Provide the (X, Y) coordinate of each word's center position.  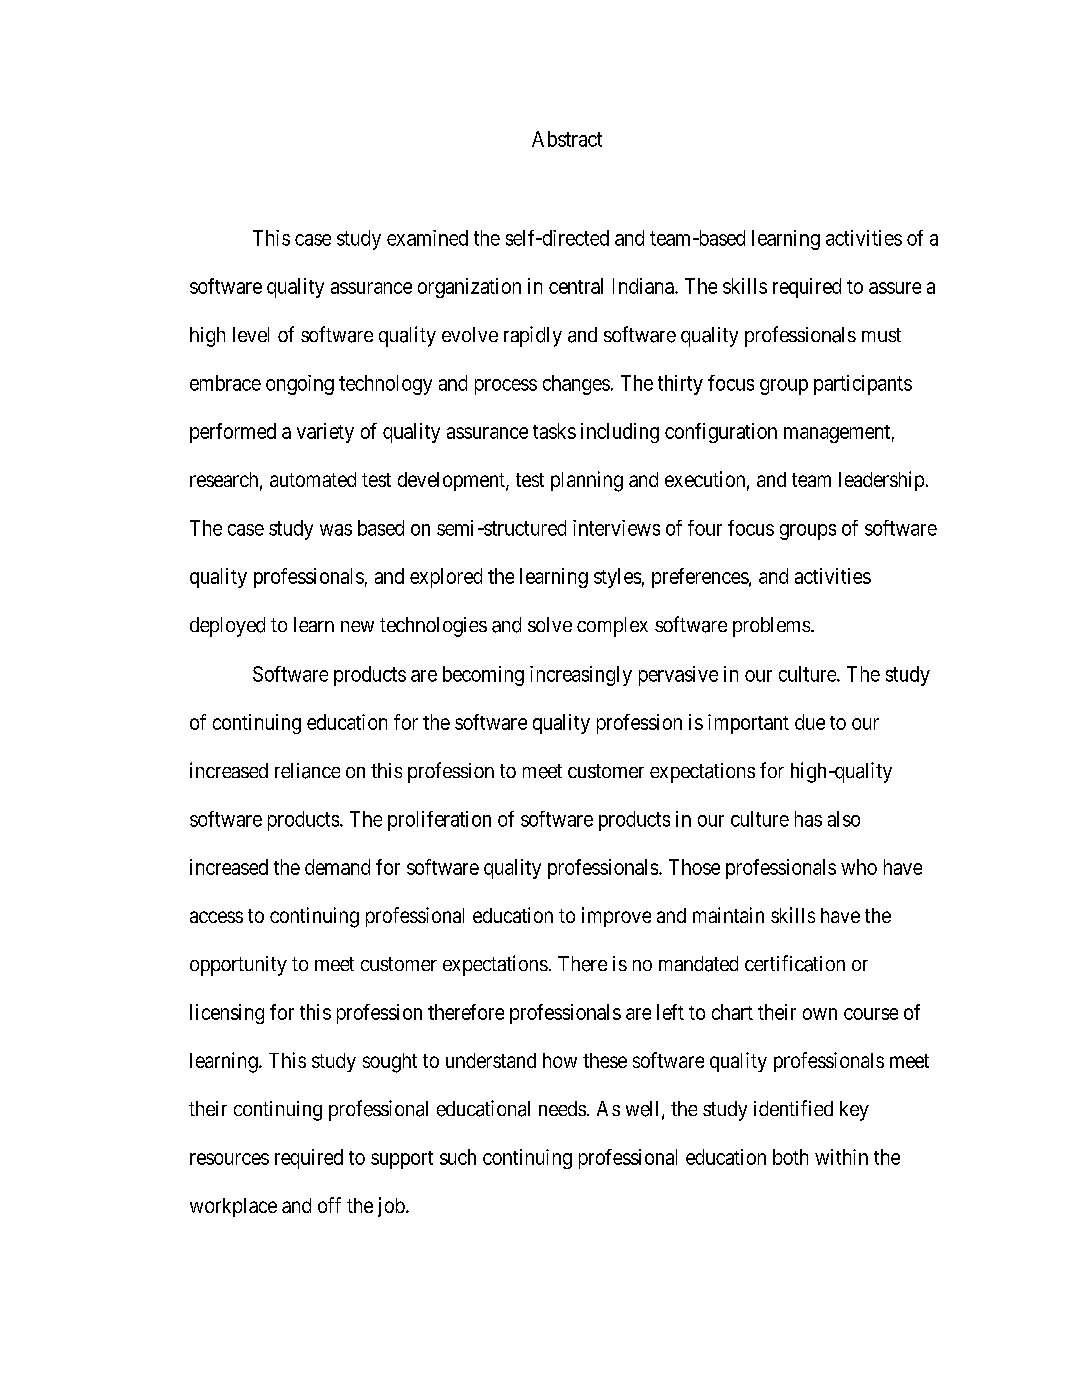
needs (562, 1108)
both (790, 1157)
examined (427, 238)
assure (895, 288)
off (329, 1205)
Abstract (567, 139)
